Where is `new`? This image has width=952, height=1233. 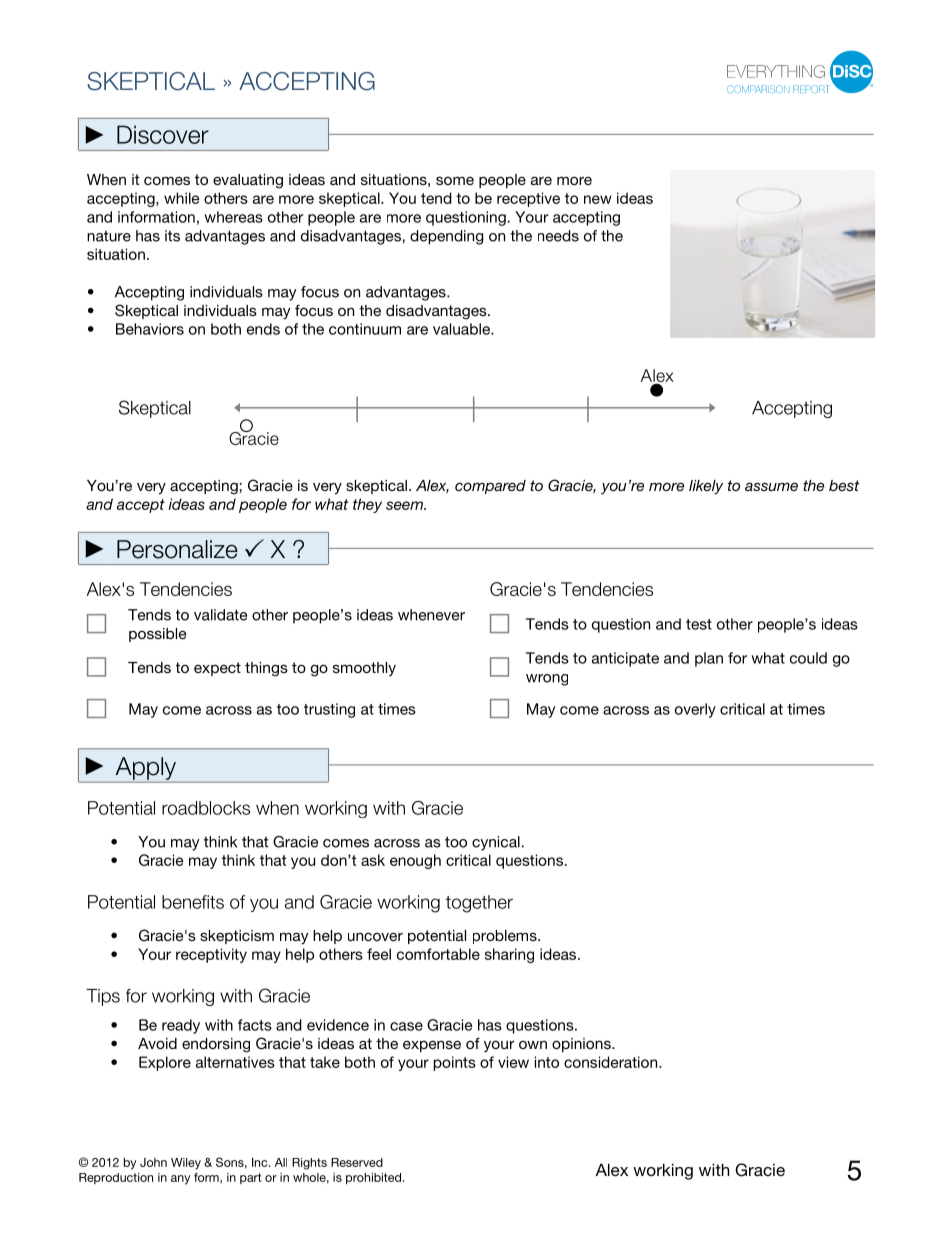
new is located at coordinates (598, 199).
